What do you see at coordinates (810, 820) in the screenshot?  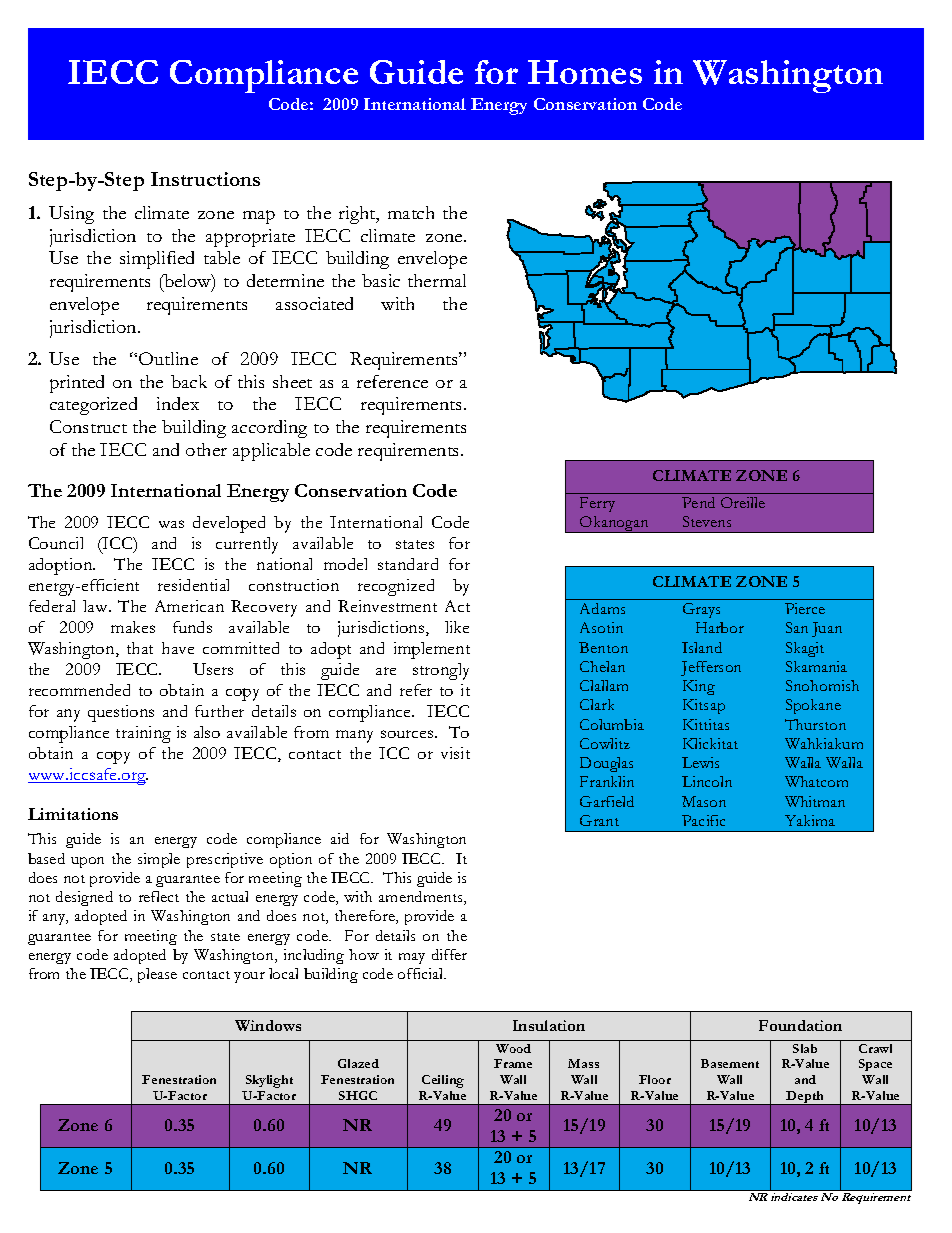 I see `Yakima` at bounding box center [810, 820].
